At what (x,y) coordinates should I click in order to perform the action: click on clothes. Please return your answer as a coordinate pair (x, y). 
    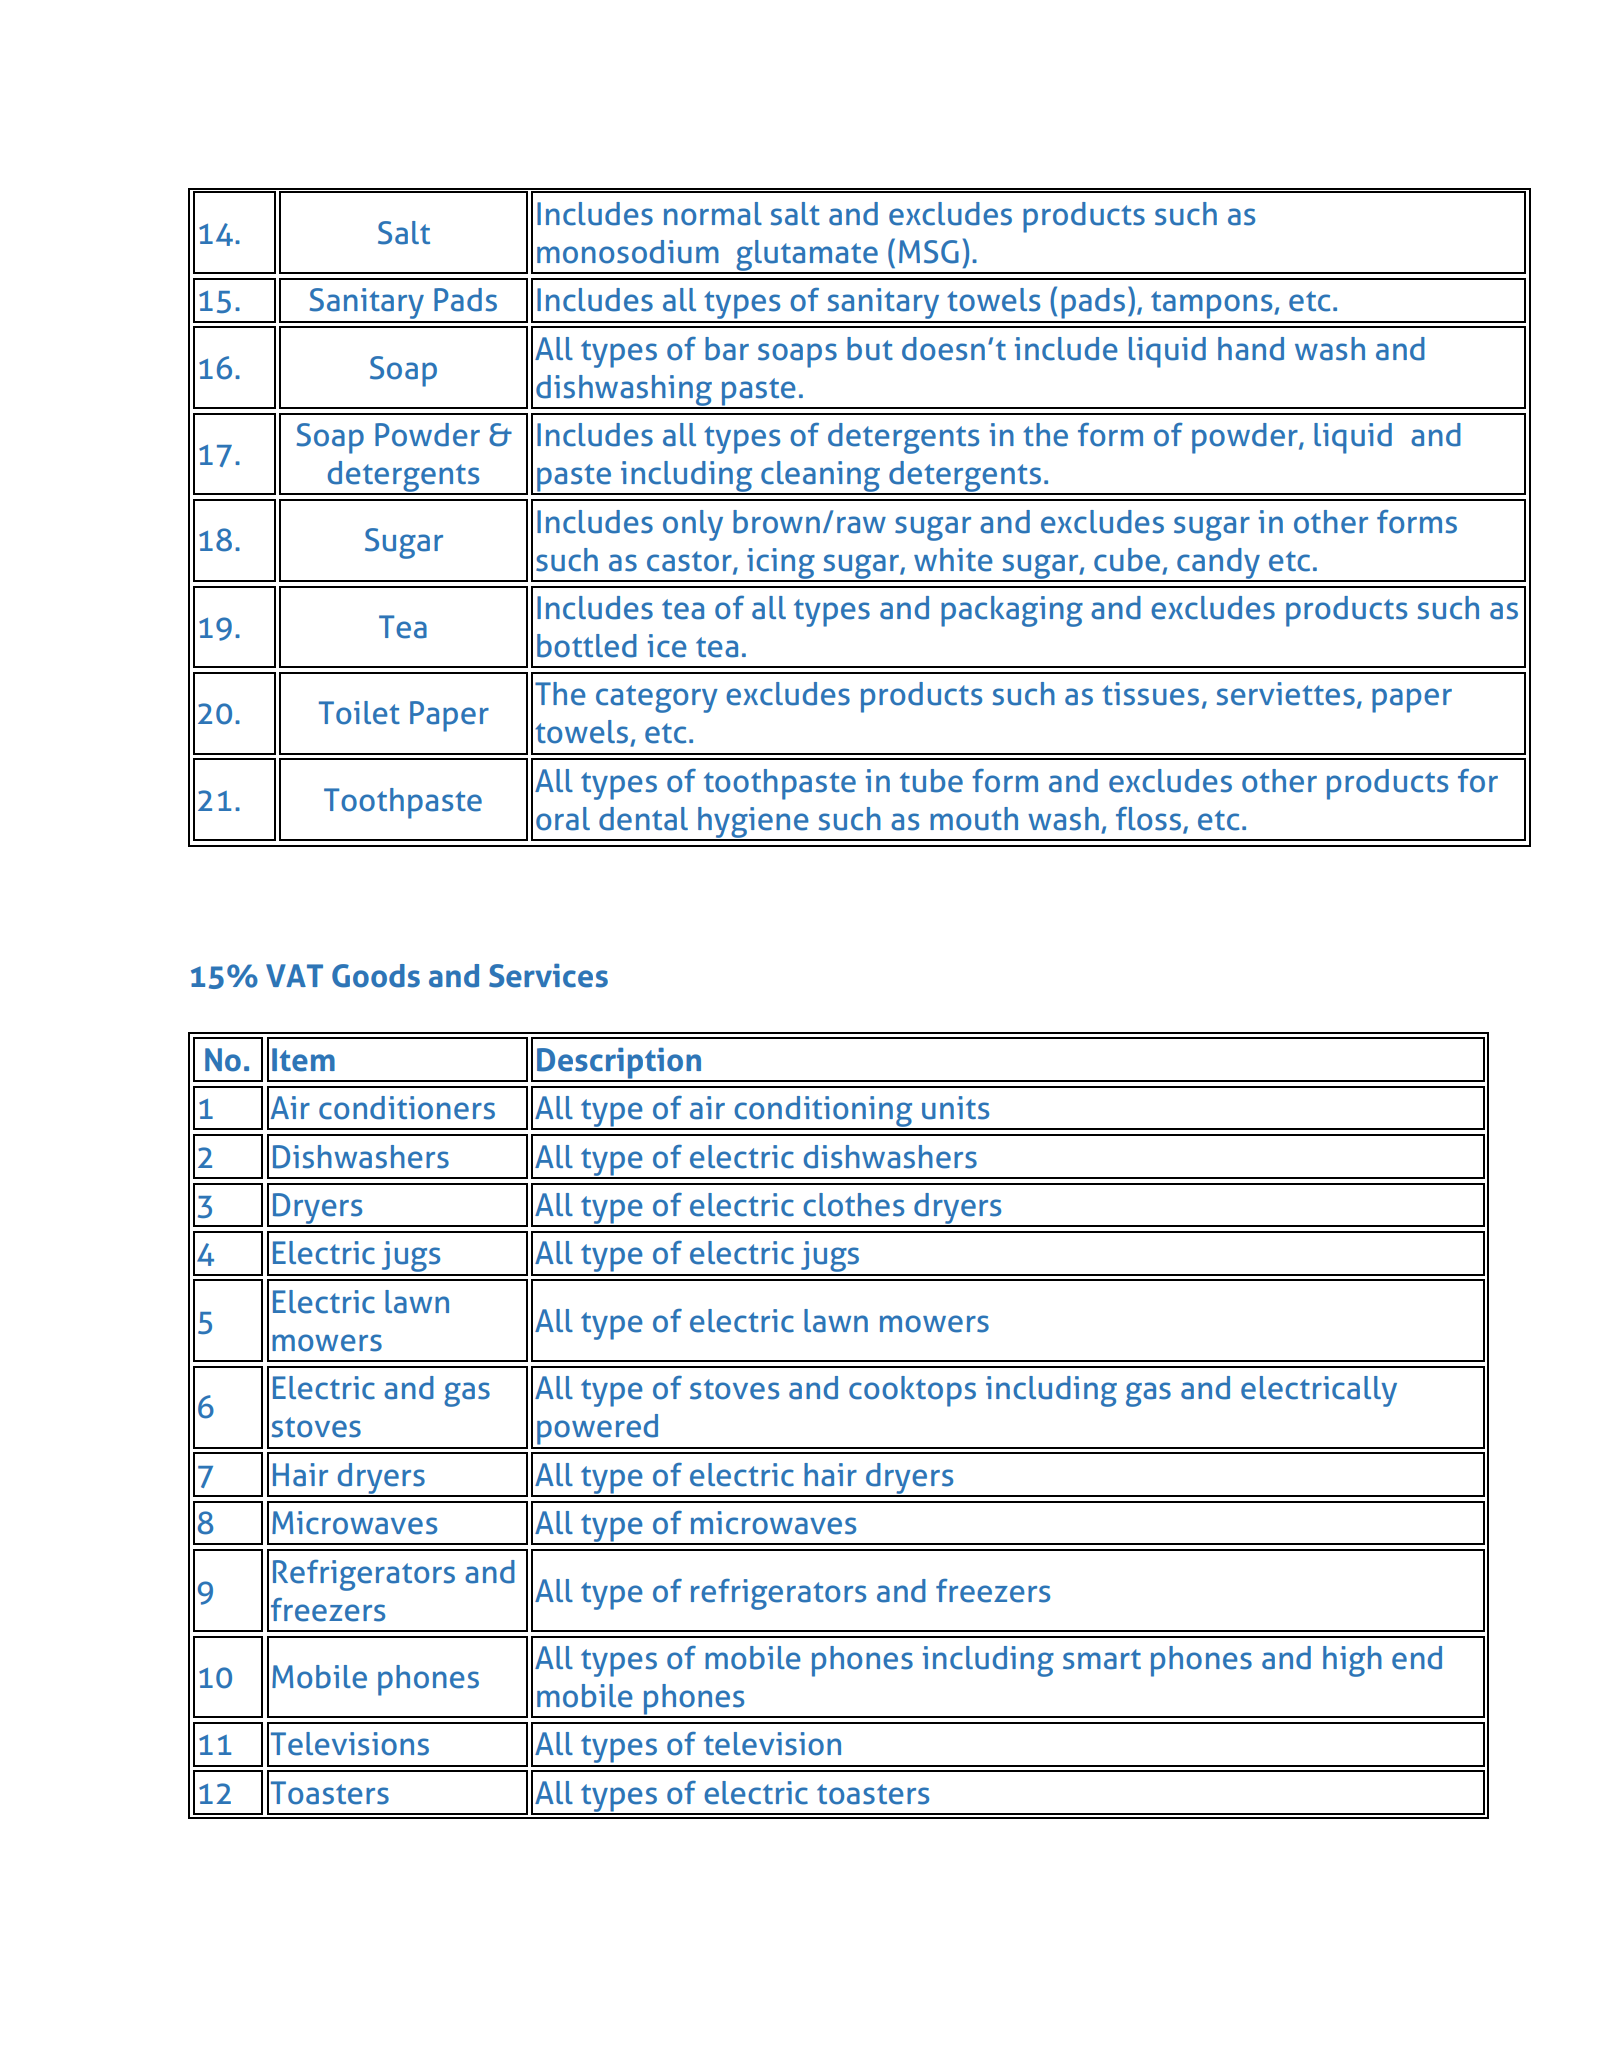
    Looking at the image, I should click on (853, 1205).
